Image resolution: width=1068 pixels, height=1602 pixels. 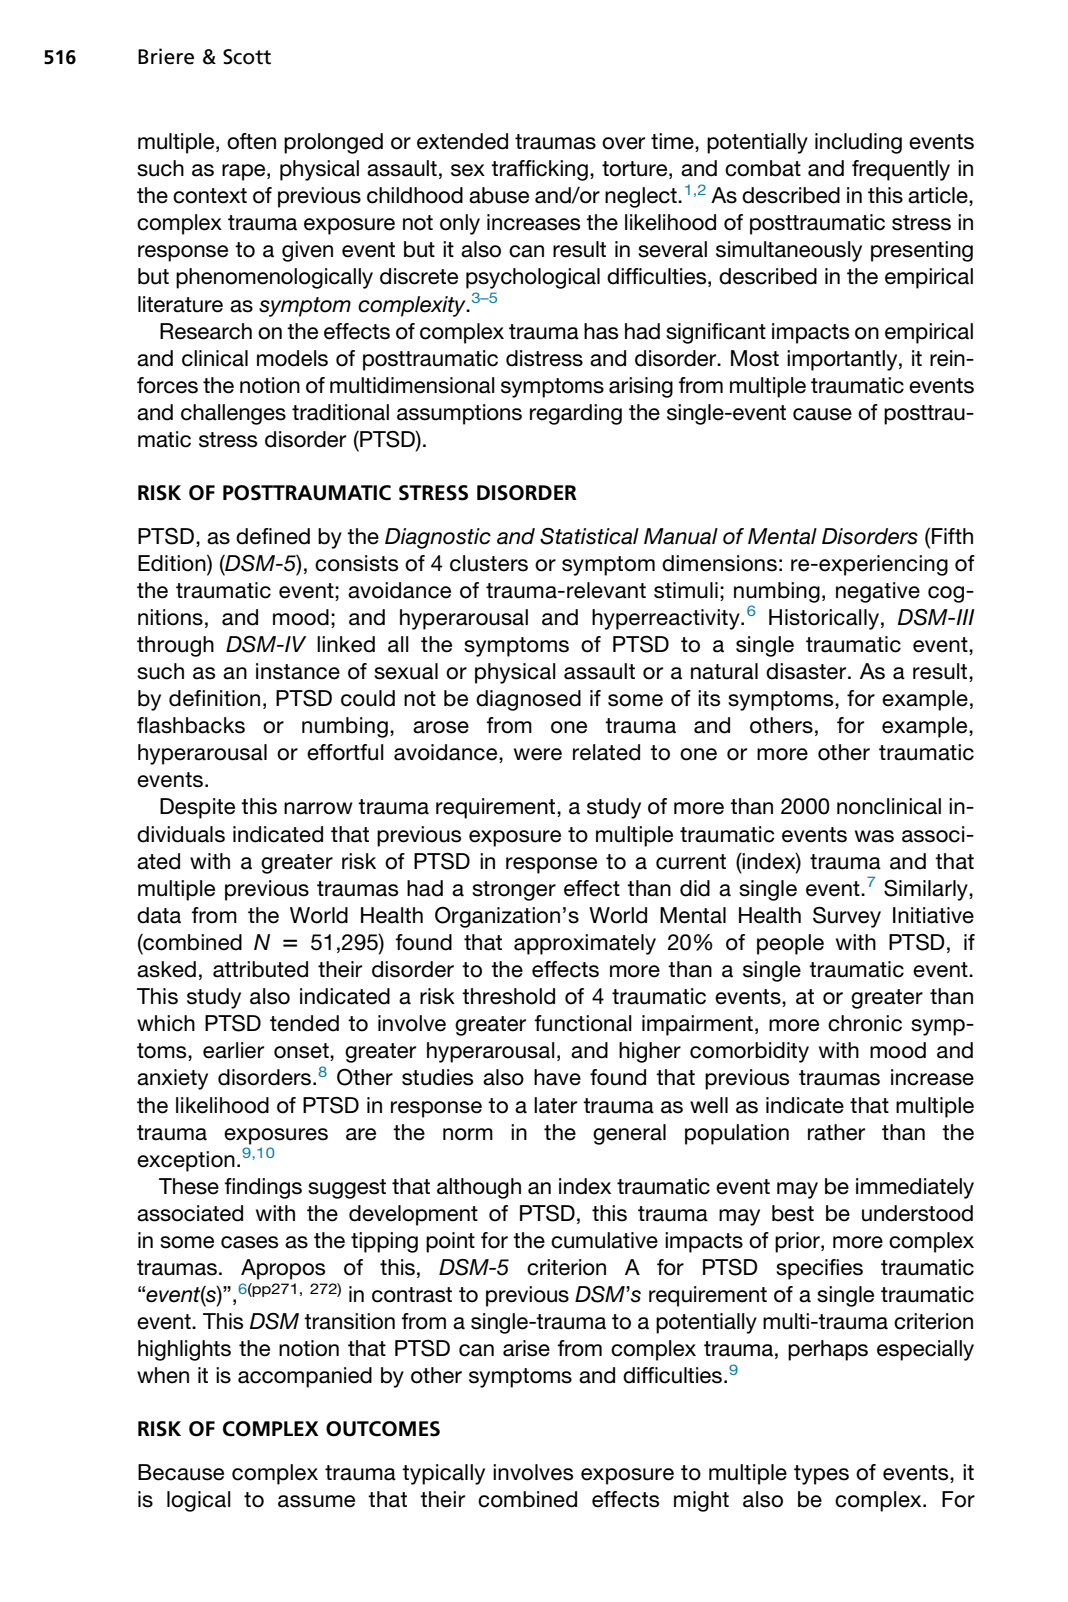 I want to click on often, so click(x=251, y=141).
